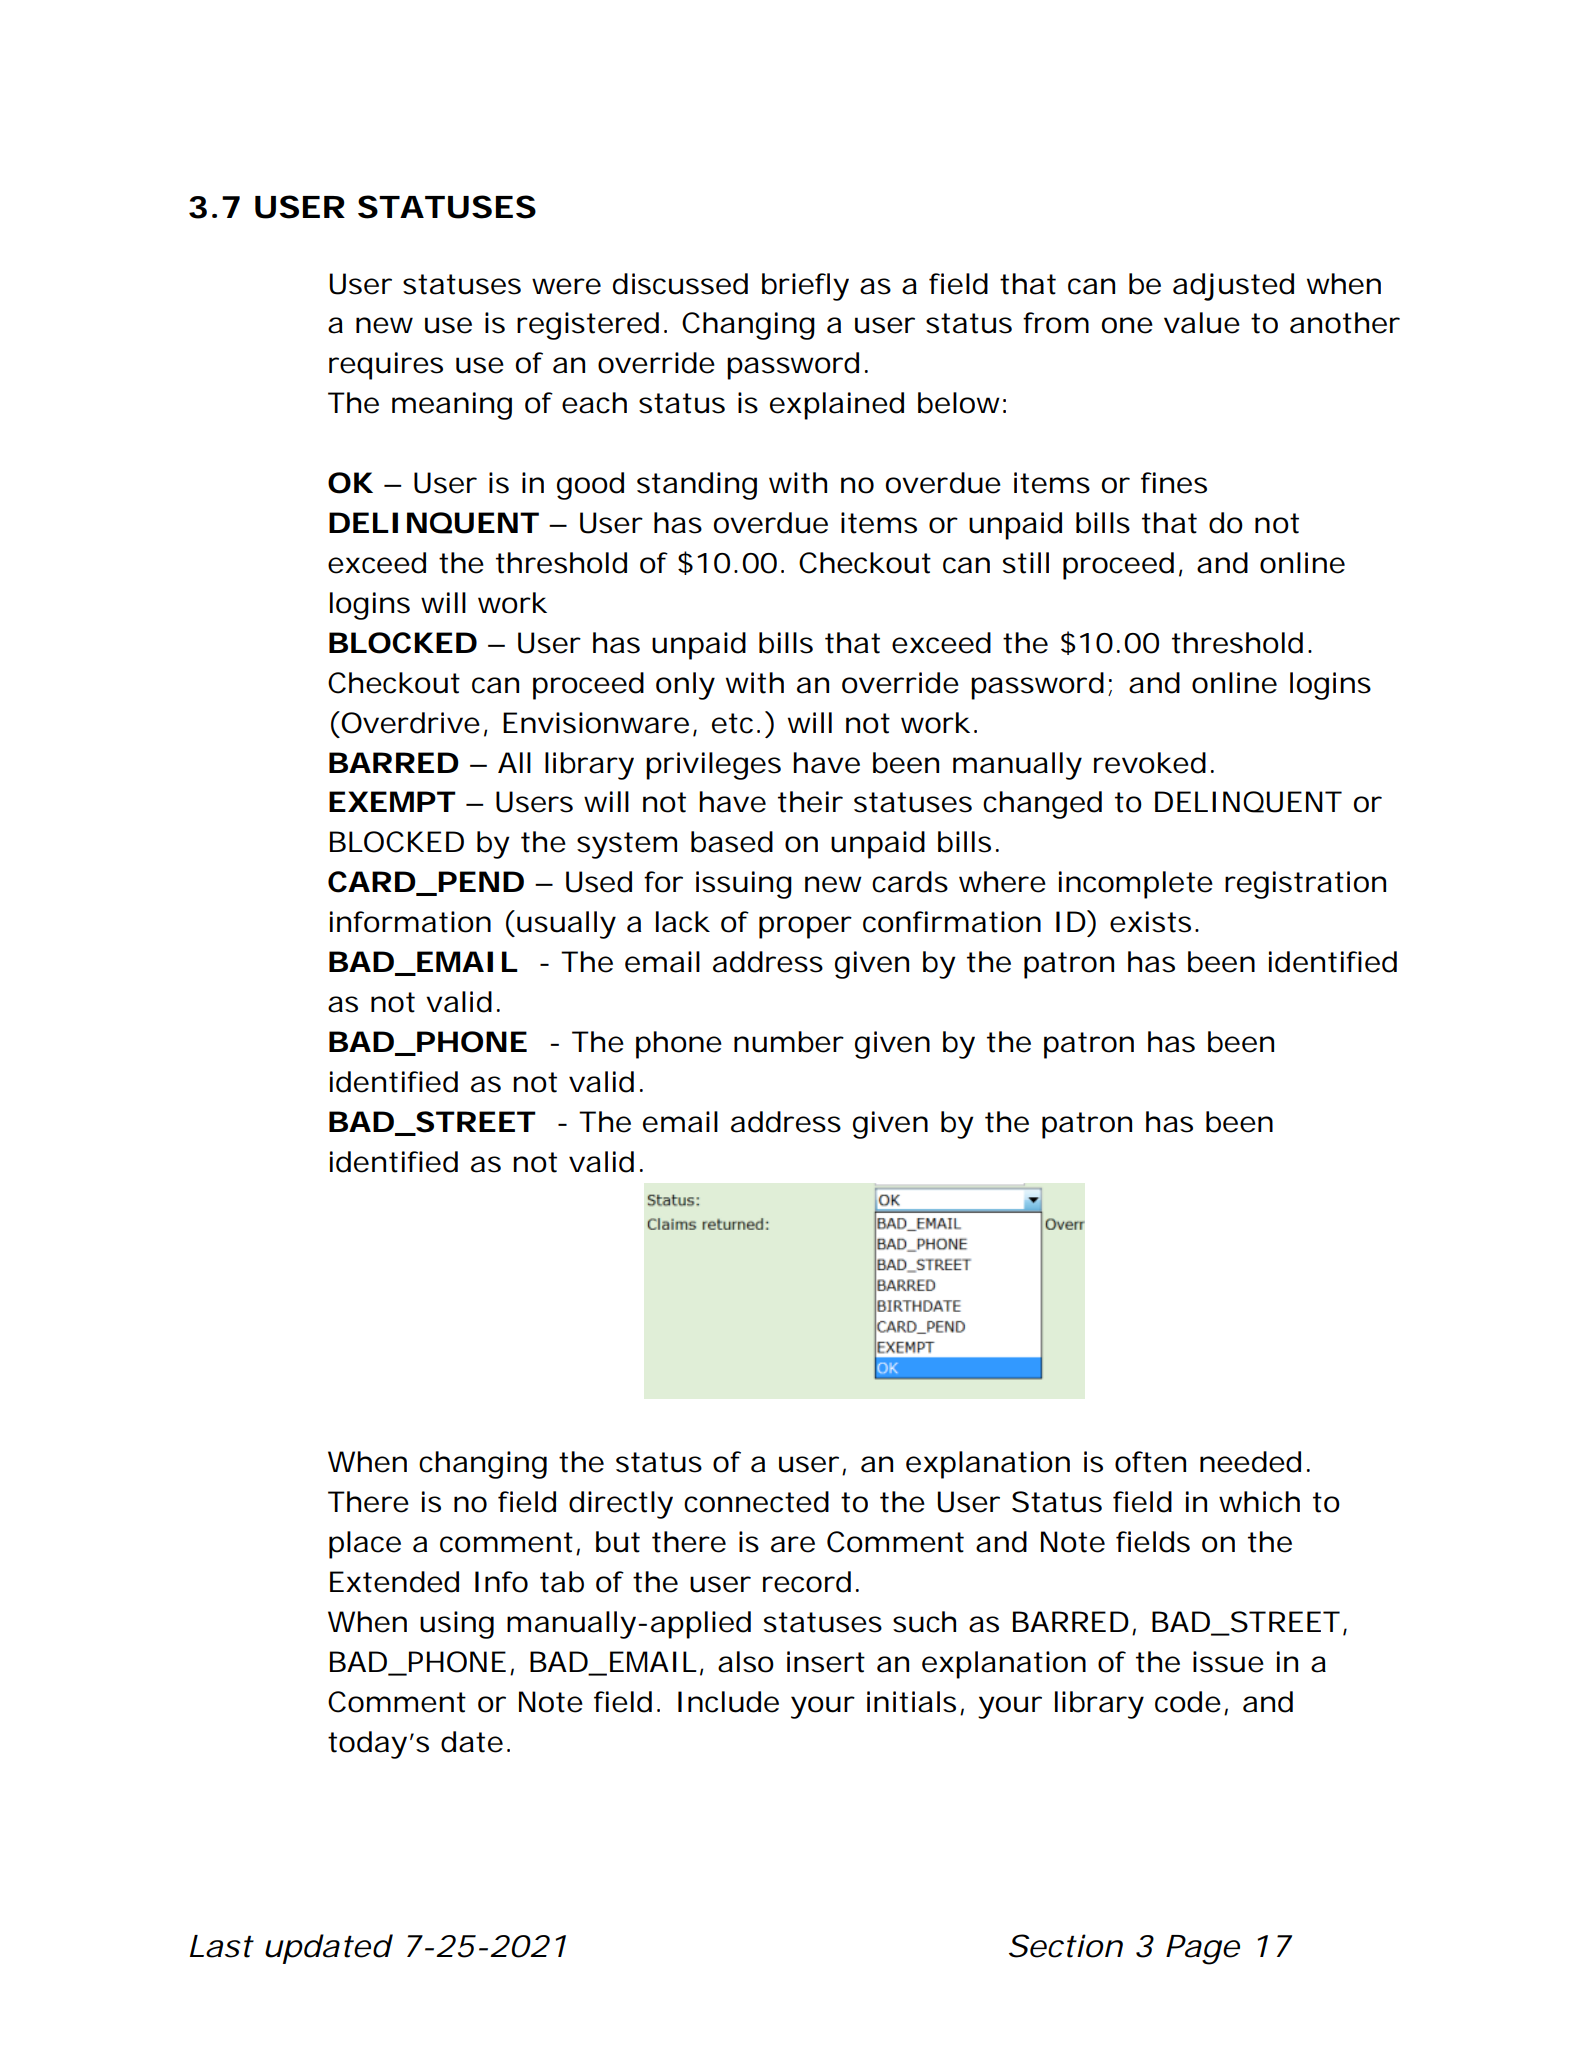 The image size is (1590, 2057). I want to click on code, so click(1188, 1702).
